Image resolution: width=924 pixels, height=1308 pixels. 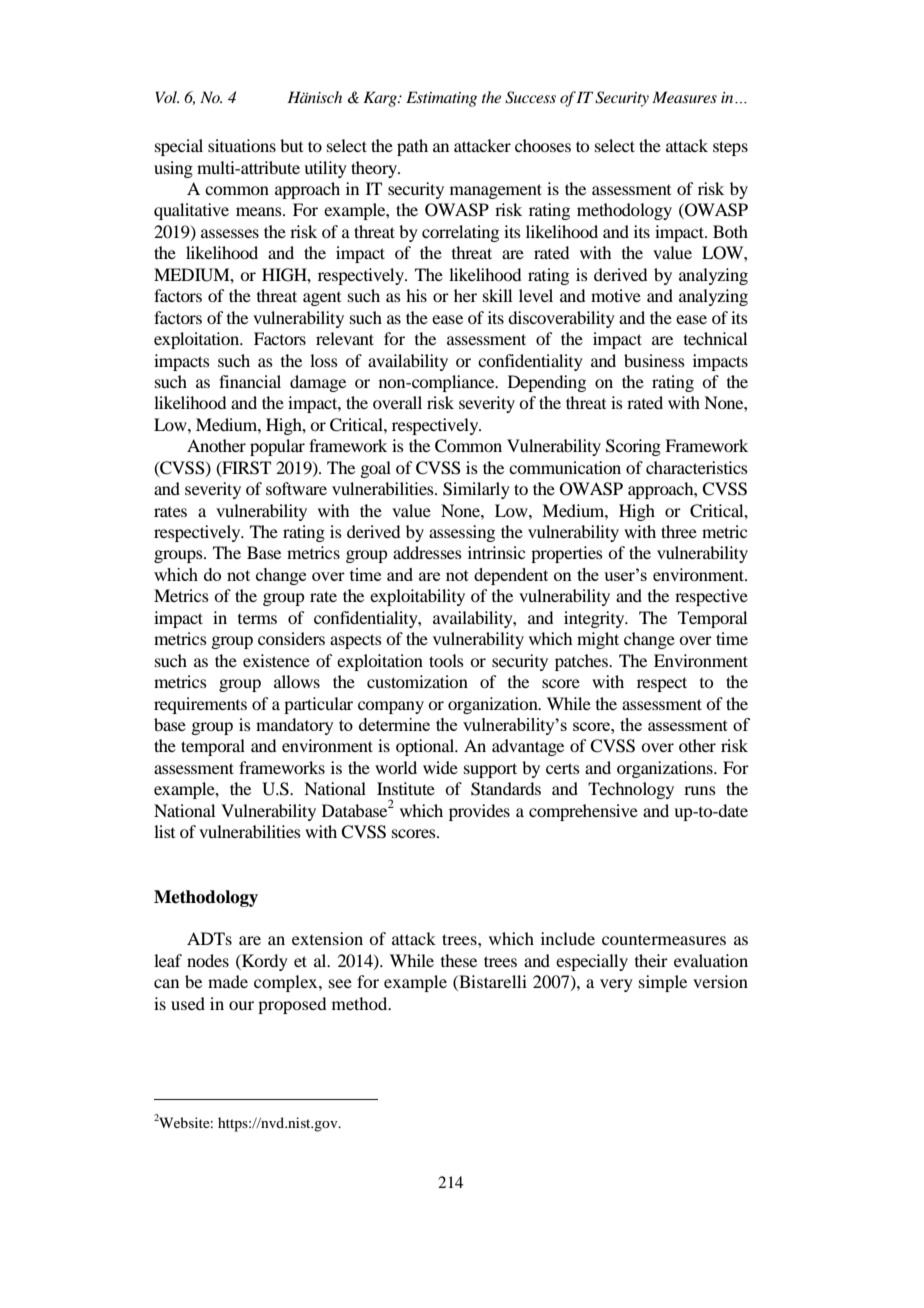 I want to click on his, so click(x=416, y=295).
